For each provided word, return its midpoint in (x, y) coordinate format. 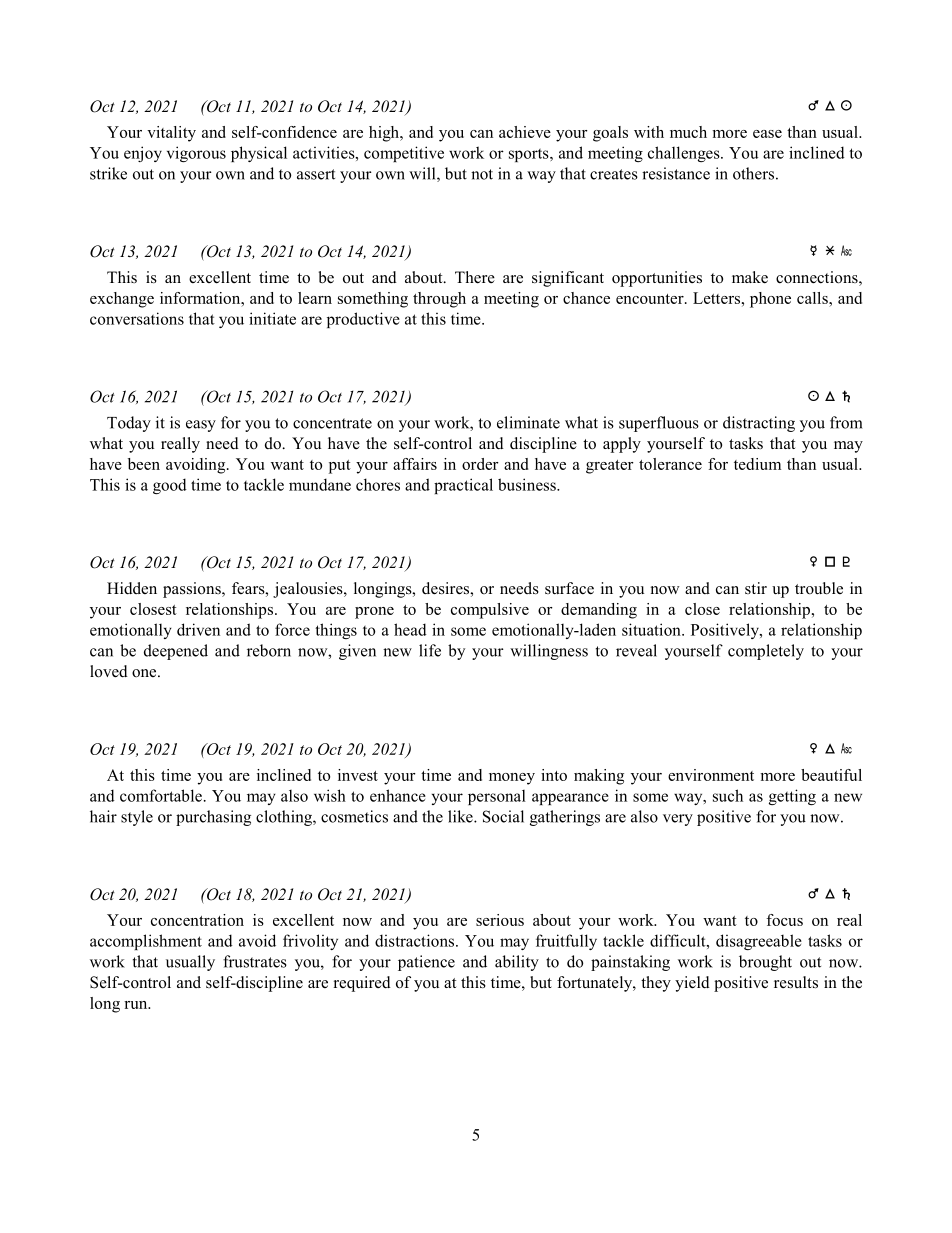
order (480, 464)
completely (766, 652)
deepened (176, 652)
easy (201, 426)
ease (767, 134)
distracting (759, 424)
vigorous (196, 154)
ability (517, 963)
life (430, 650)
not (482, 174)
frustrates (255, 961)
